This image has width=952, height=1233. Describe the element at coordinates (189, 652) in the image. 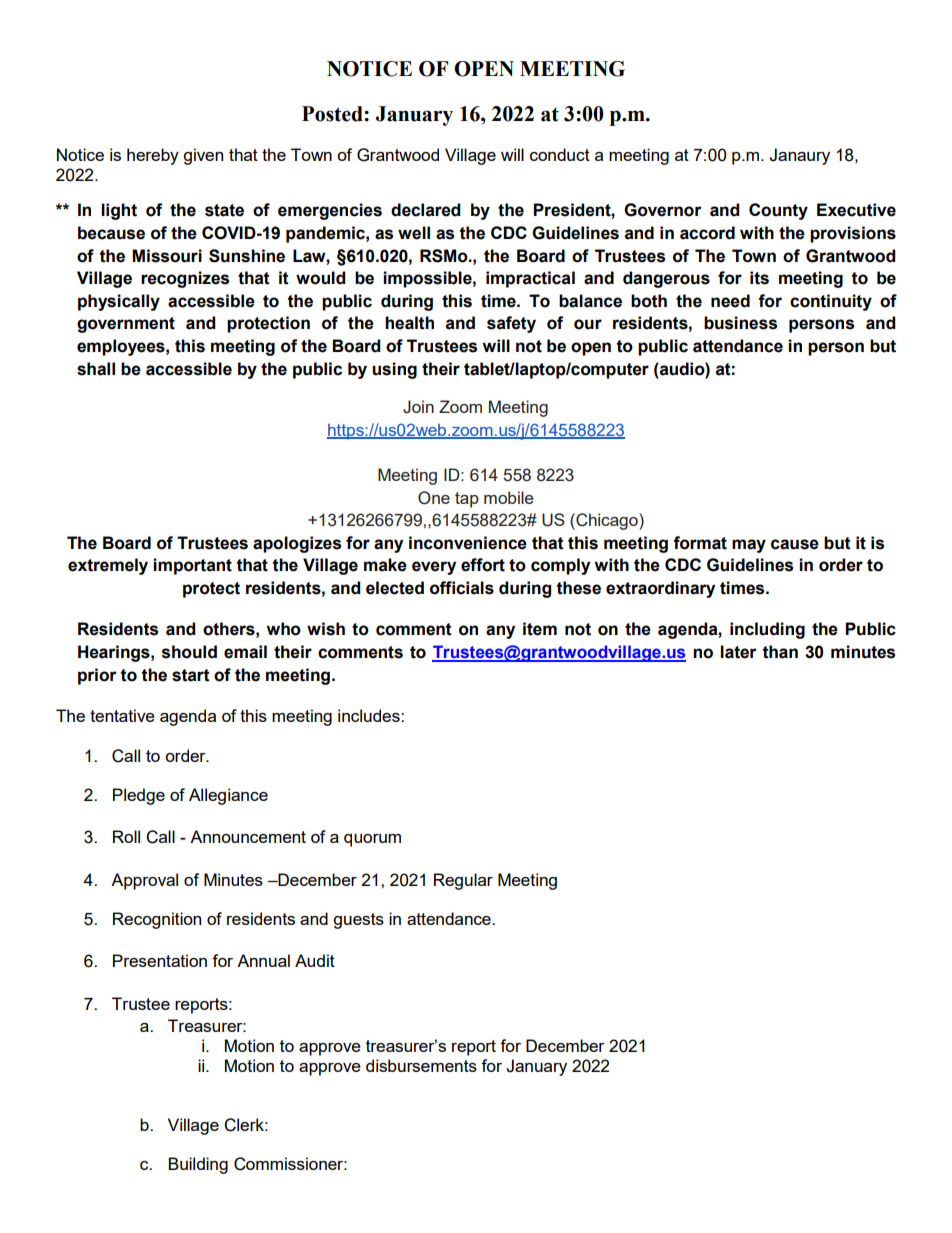

I see `should` at that location.
